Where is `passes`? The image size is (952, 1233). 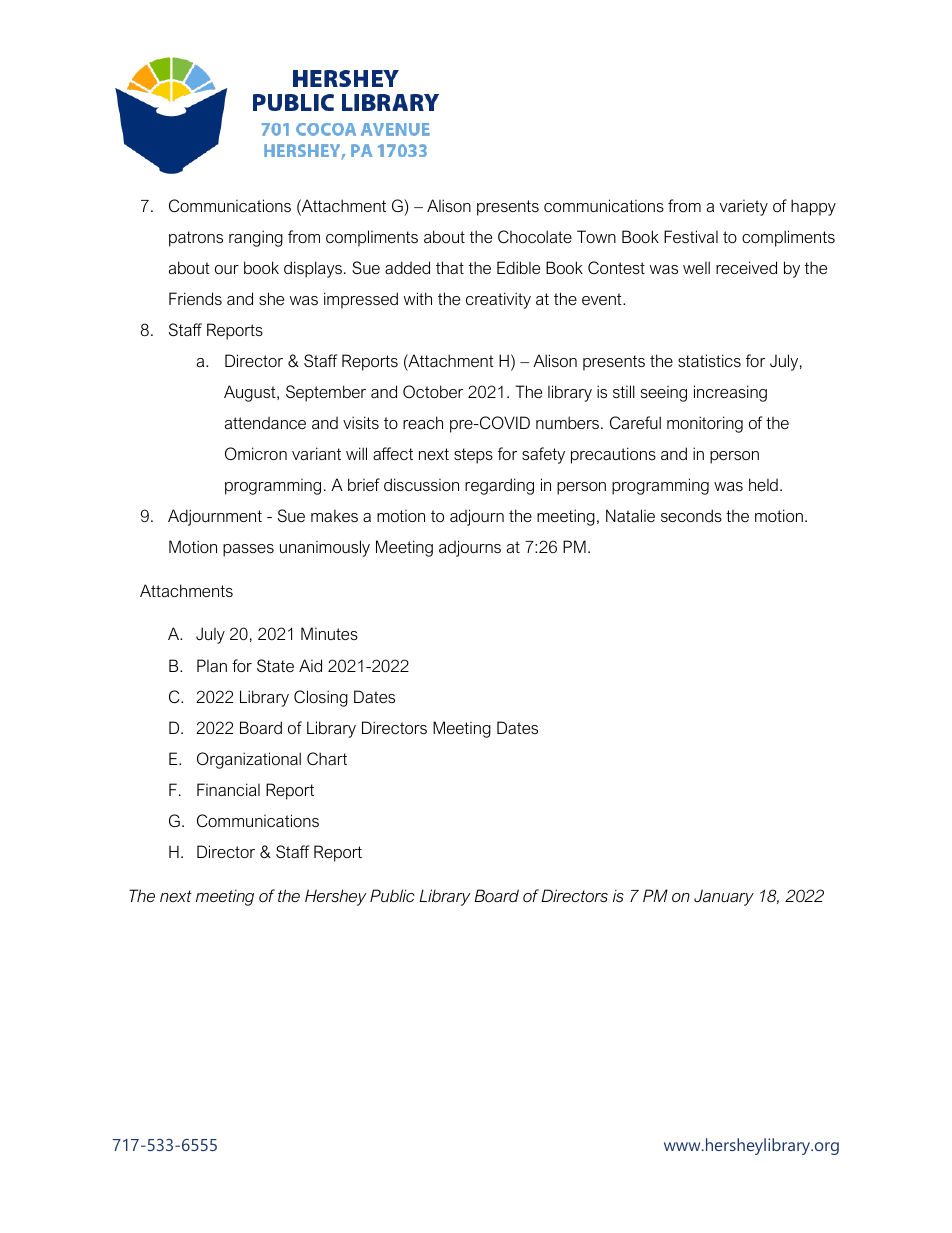 passes is located at coordinates (248, 550).
